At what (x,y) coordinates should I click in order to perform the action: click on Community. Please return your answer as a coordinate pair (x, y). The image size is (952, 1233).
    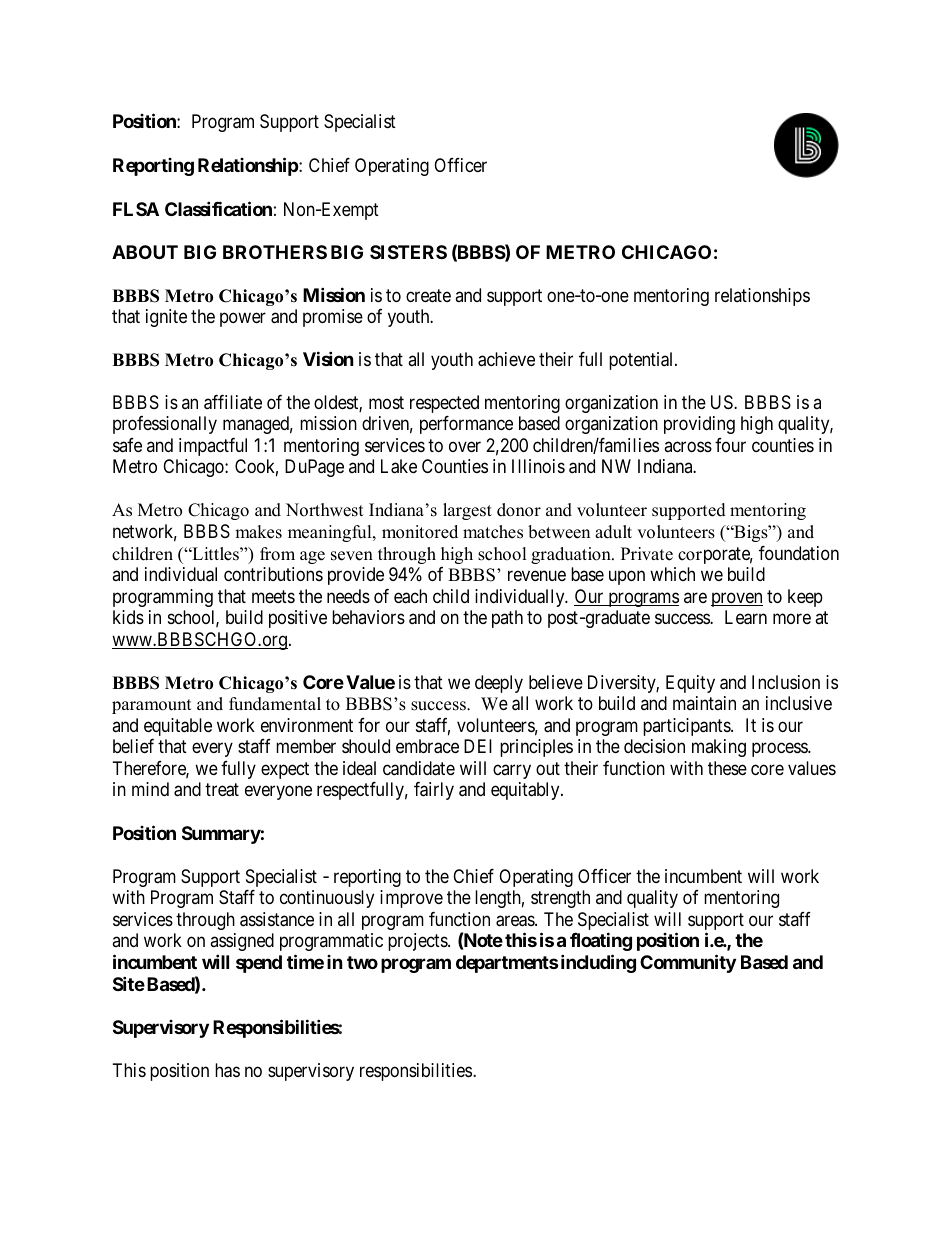
    Looking at the image, I should click on (688, 964).
